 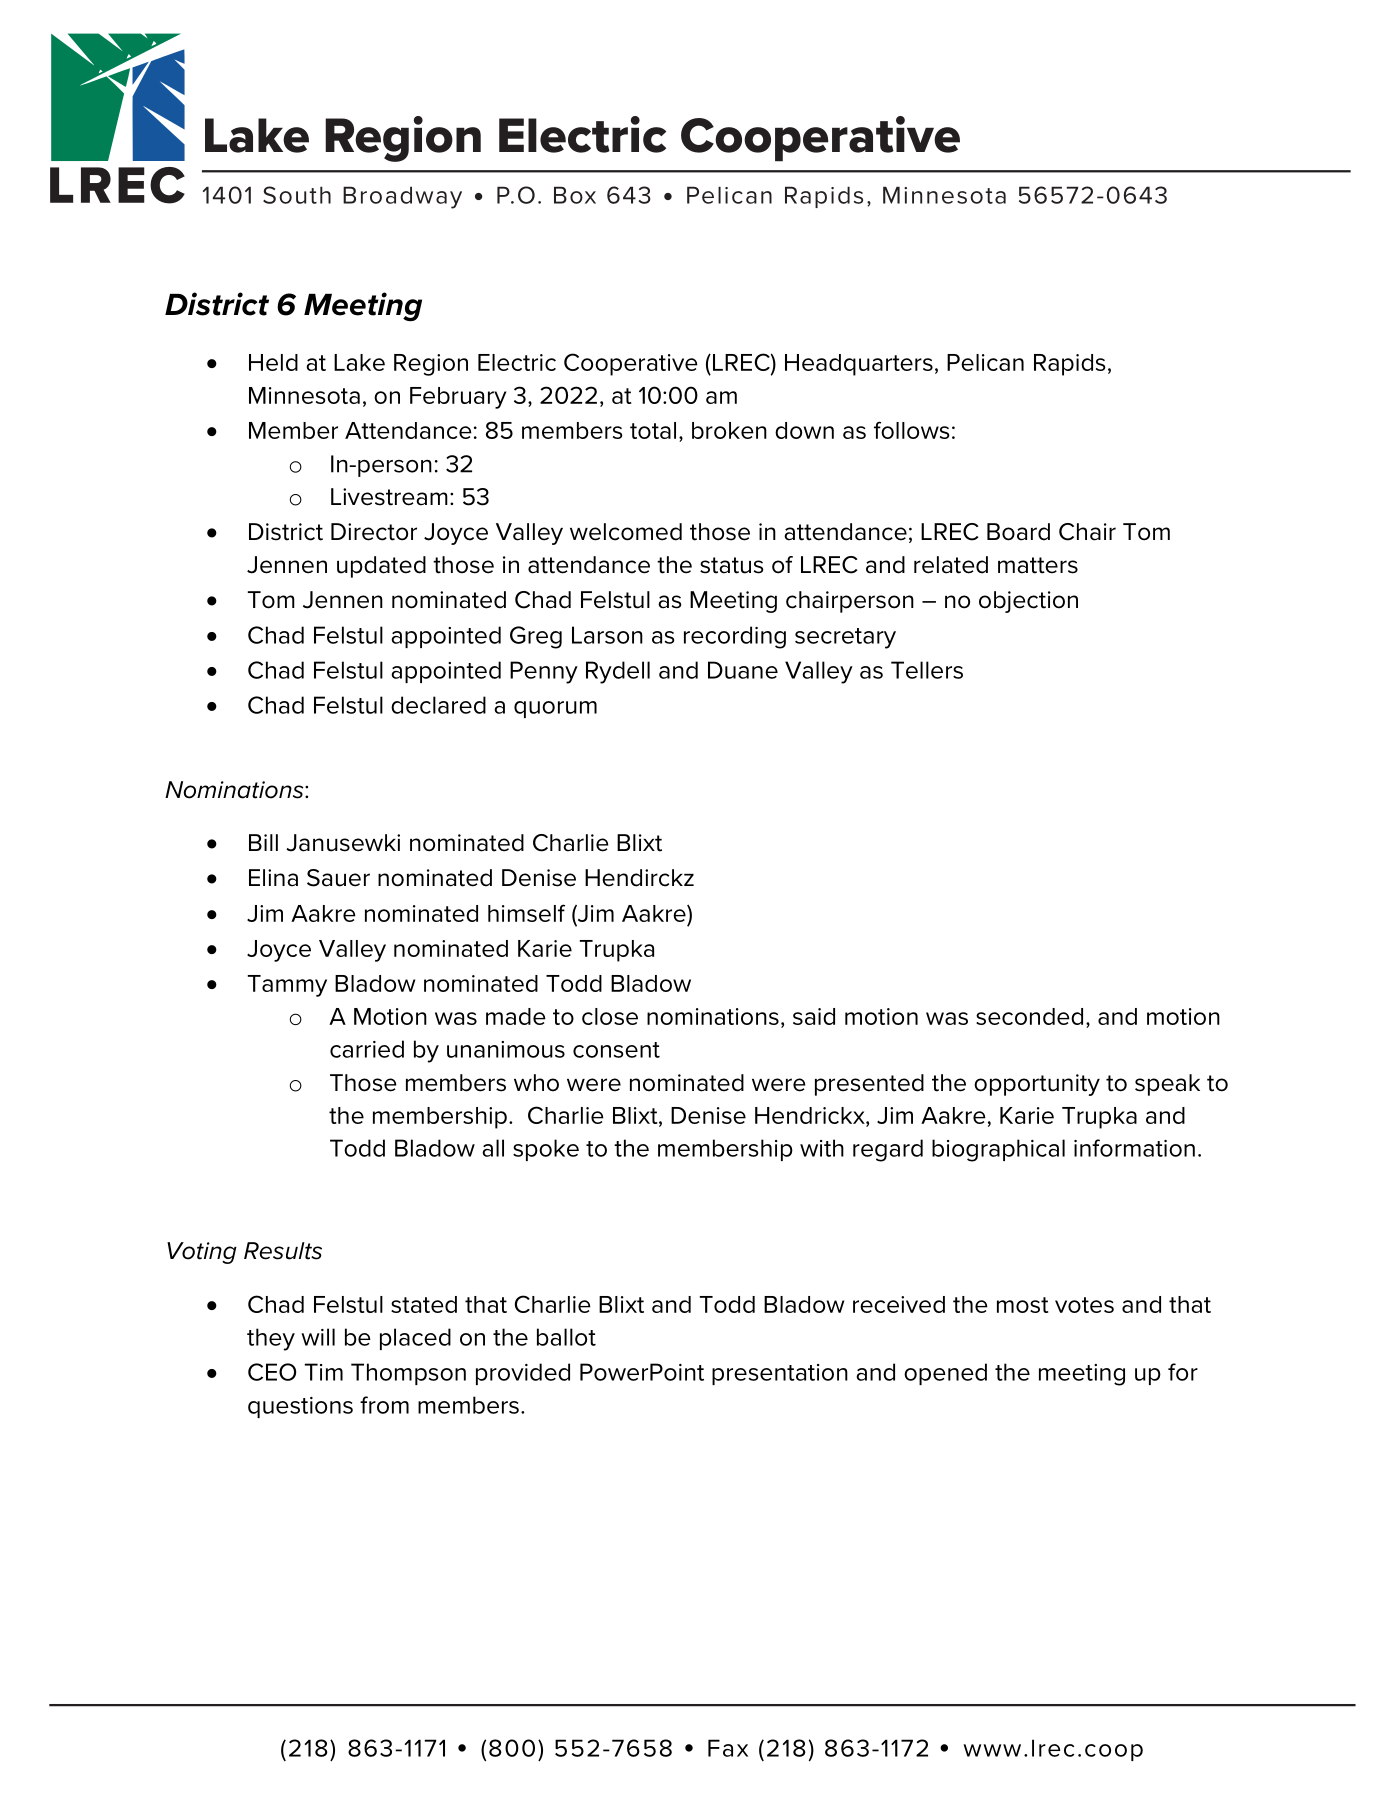 I want to click on questions, so click(x=300, y=1407).
